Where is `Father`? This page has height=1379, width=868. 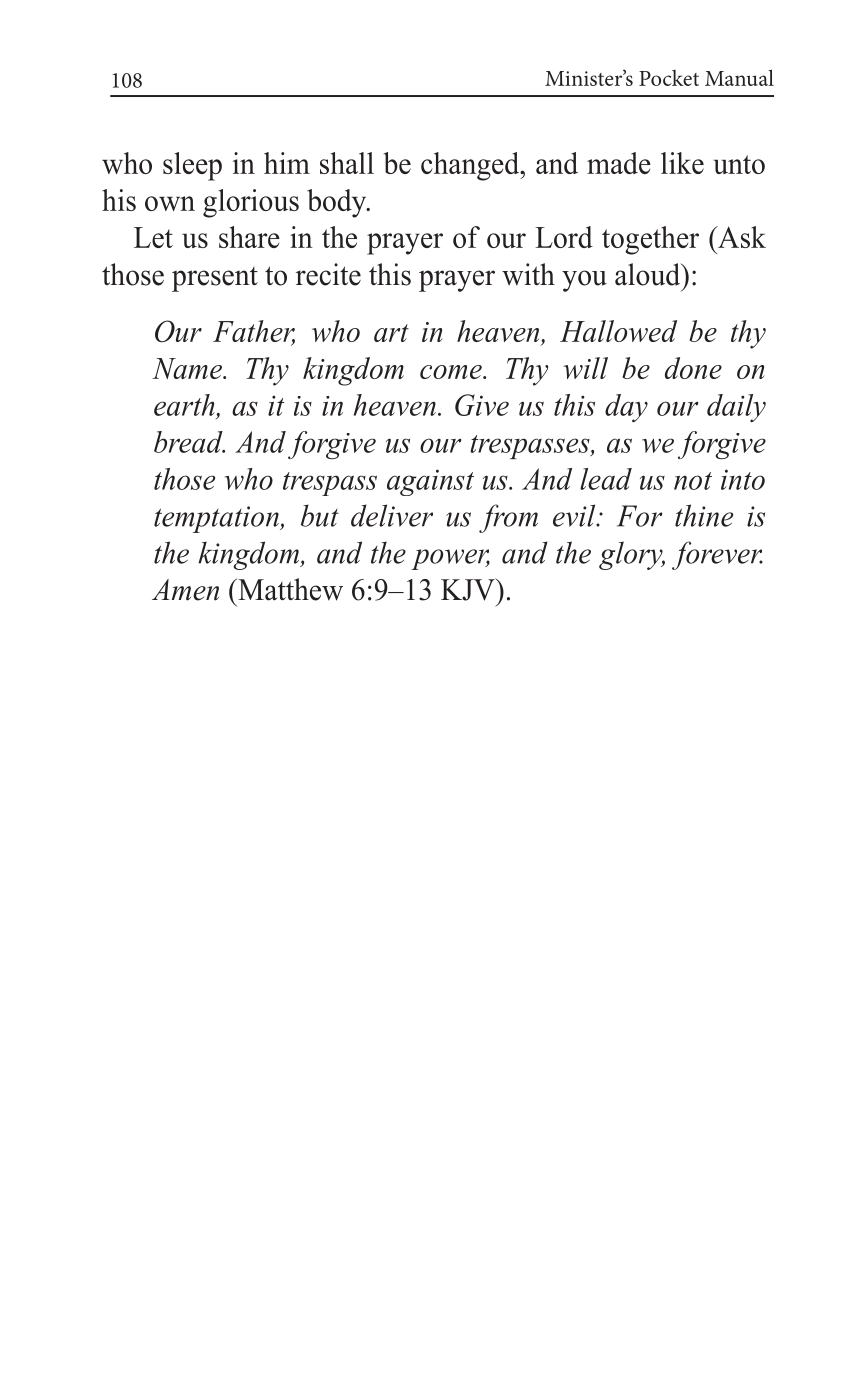 Father is located at coordinates (254, 332).
